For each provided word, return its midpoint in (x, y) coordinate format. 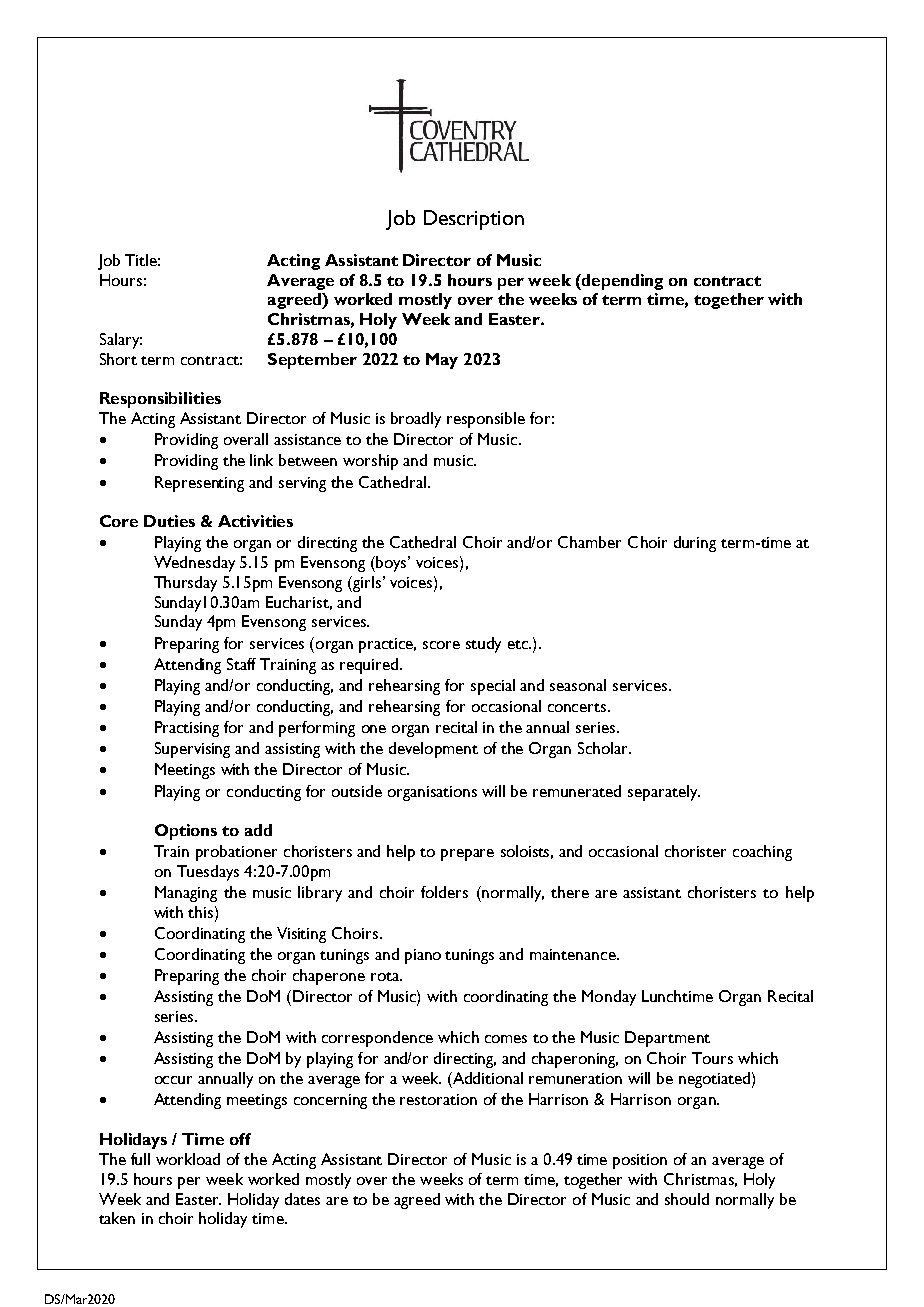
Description (474, 220)
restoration (438, 1099)
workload (188, 1159)
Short (118, 359)
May (442, 361)
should (687, 1199)
